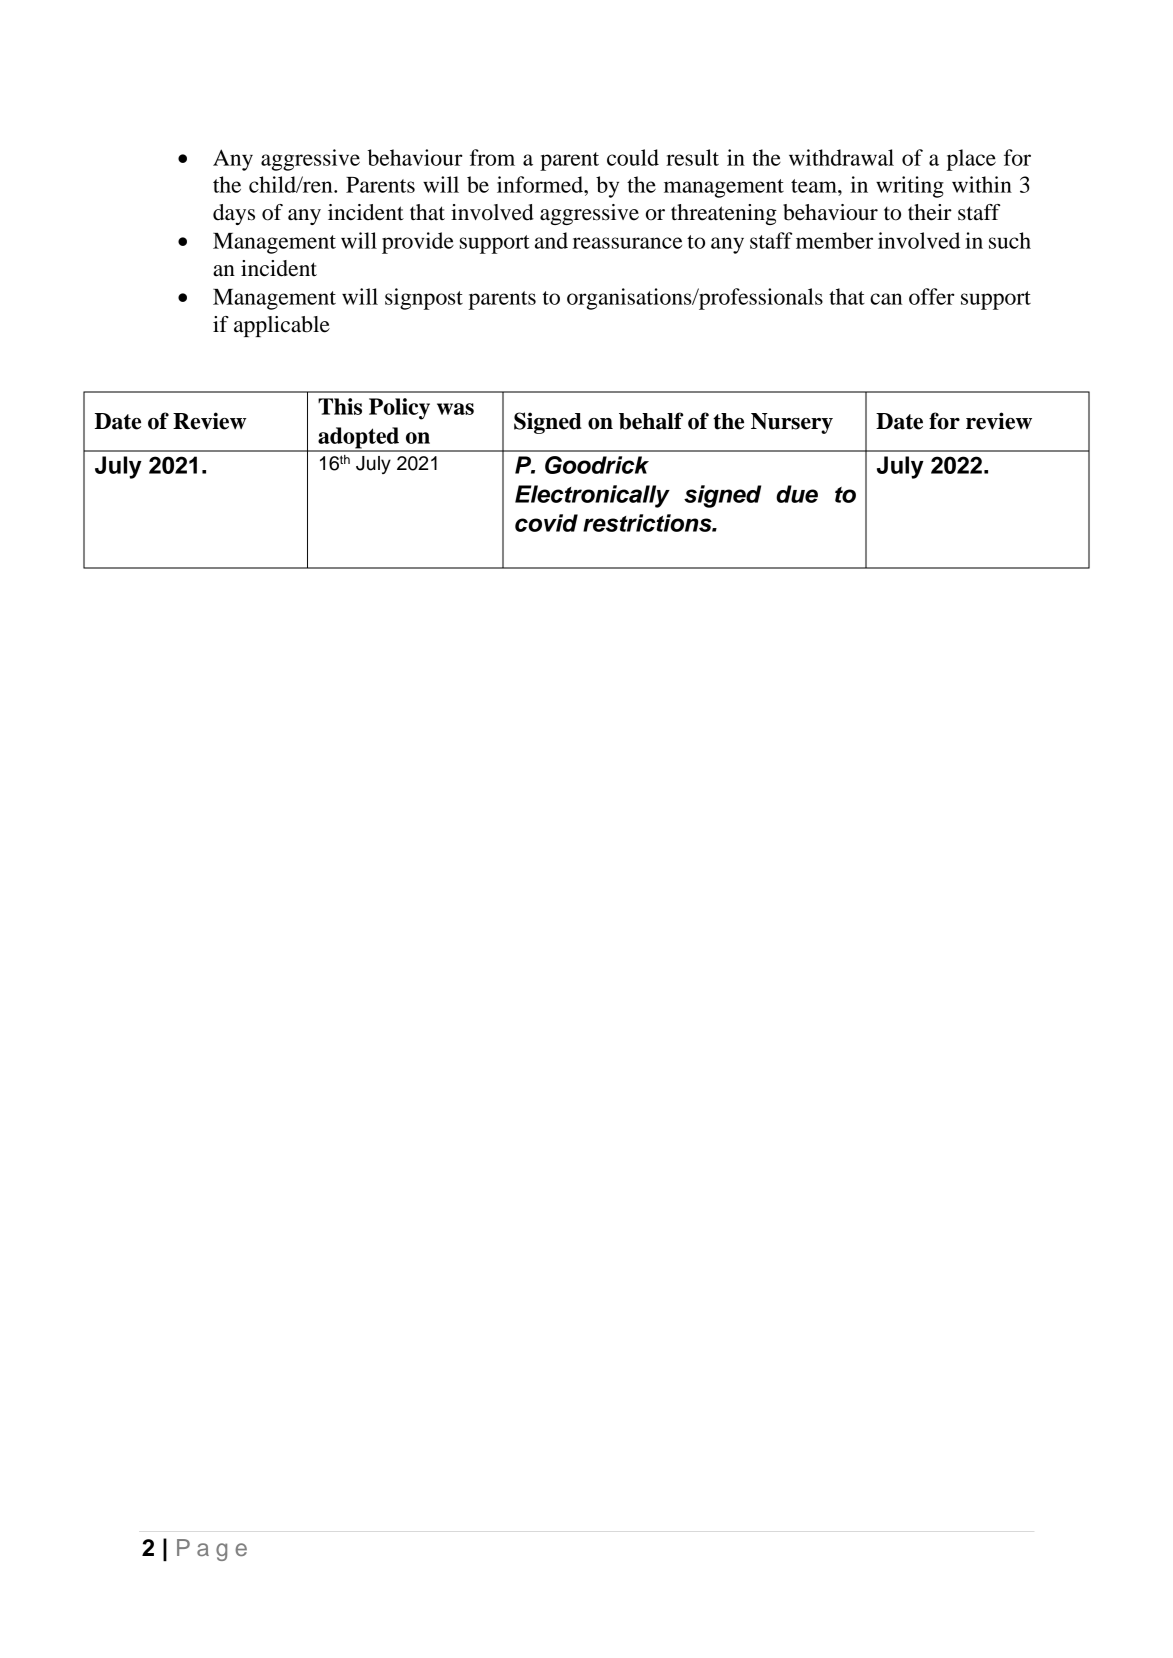 Image resolution: width=1173 pixels, height=1658 pixels. Describe the element at coordinates (418, 243) in the screenshot. I see `provide` at that location.
